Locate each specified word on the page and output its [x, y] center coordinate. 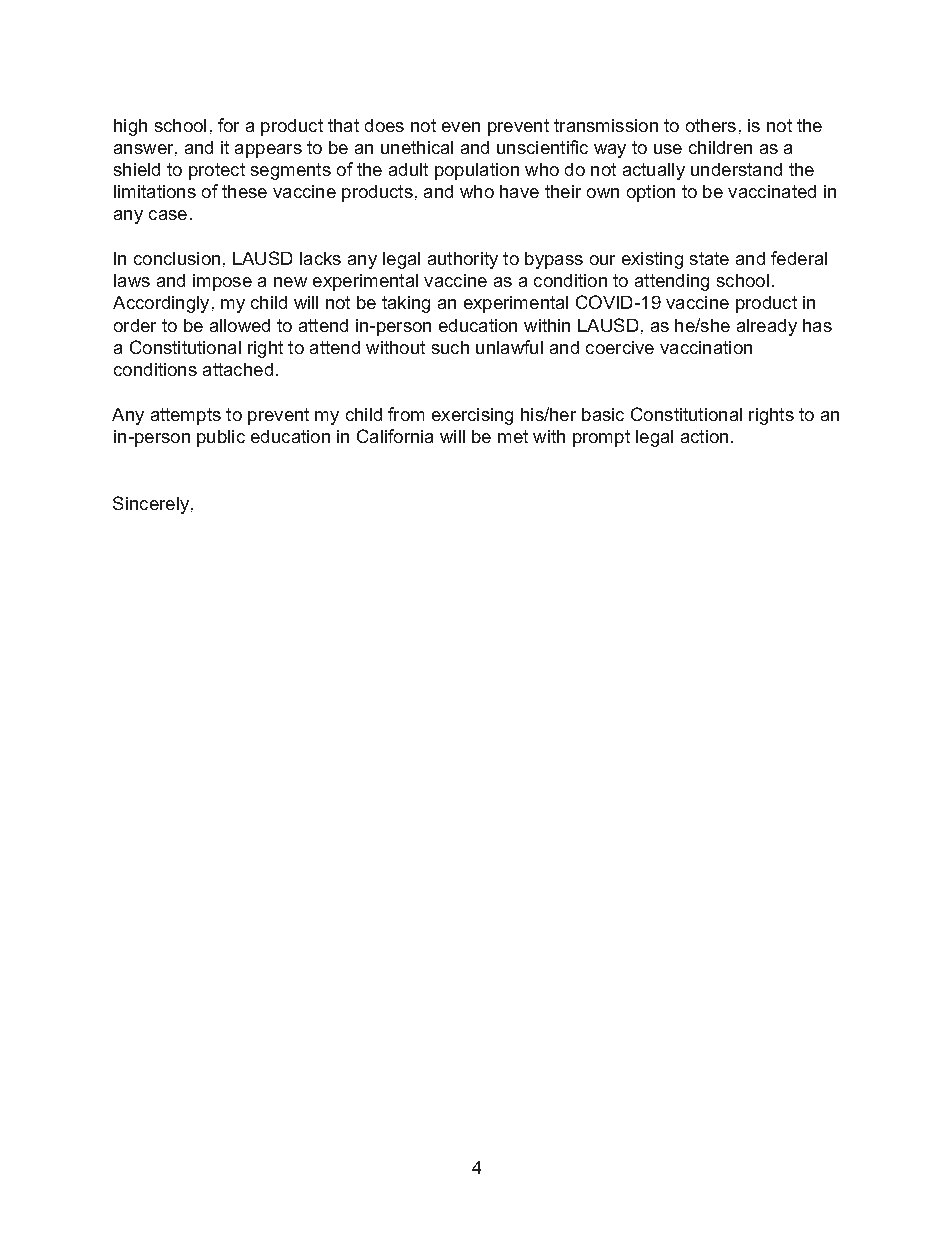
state [709, 258]
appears [268, 151]
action [704, 436]
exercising [472, 416]
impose [222, 282]
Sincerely [151, 505]
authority [463, 260]
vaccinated [772, 191]
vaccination [706, 347]
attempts [186, 416]
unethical [417, 147]
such [450, 347]
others [711, 125]
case [168, 215]
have [519, 191]
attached [238, 369]
